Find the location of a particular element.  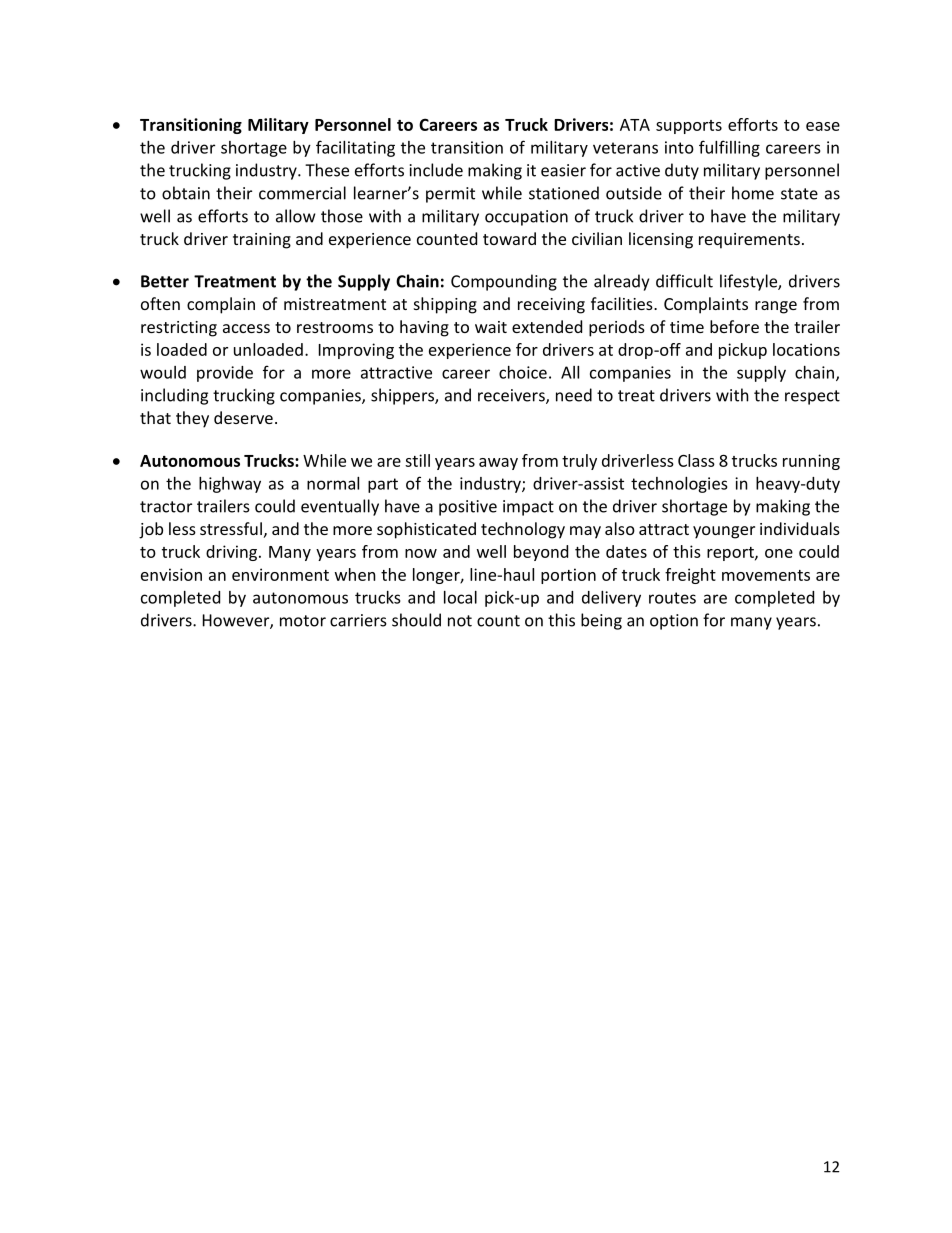

fulfilling is located at coordinates (729, 148).
